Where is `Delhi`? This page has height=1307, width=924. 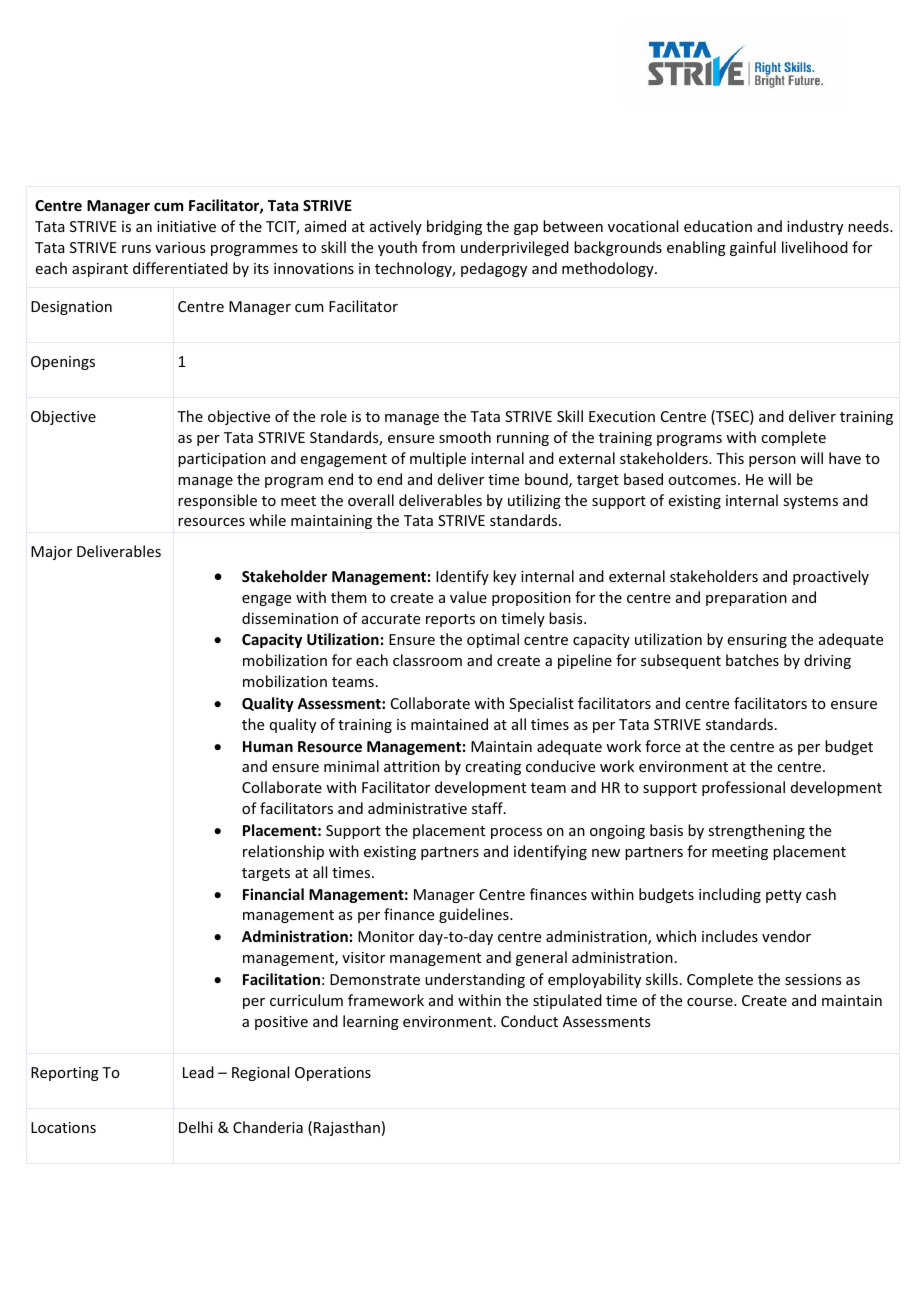 Delhi is located at coordinates (196, 1127).
